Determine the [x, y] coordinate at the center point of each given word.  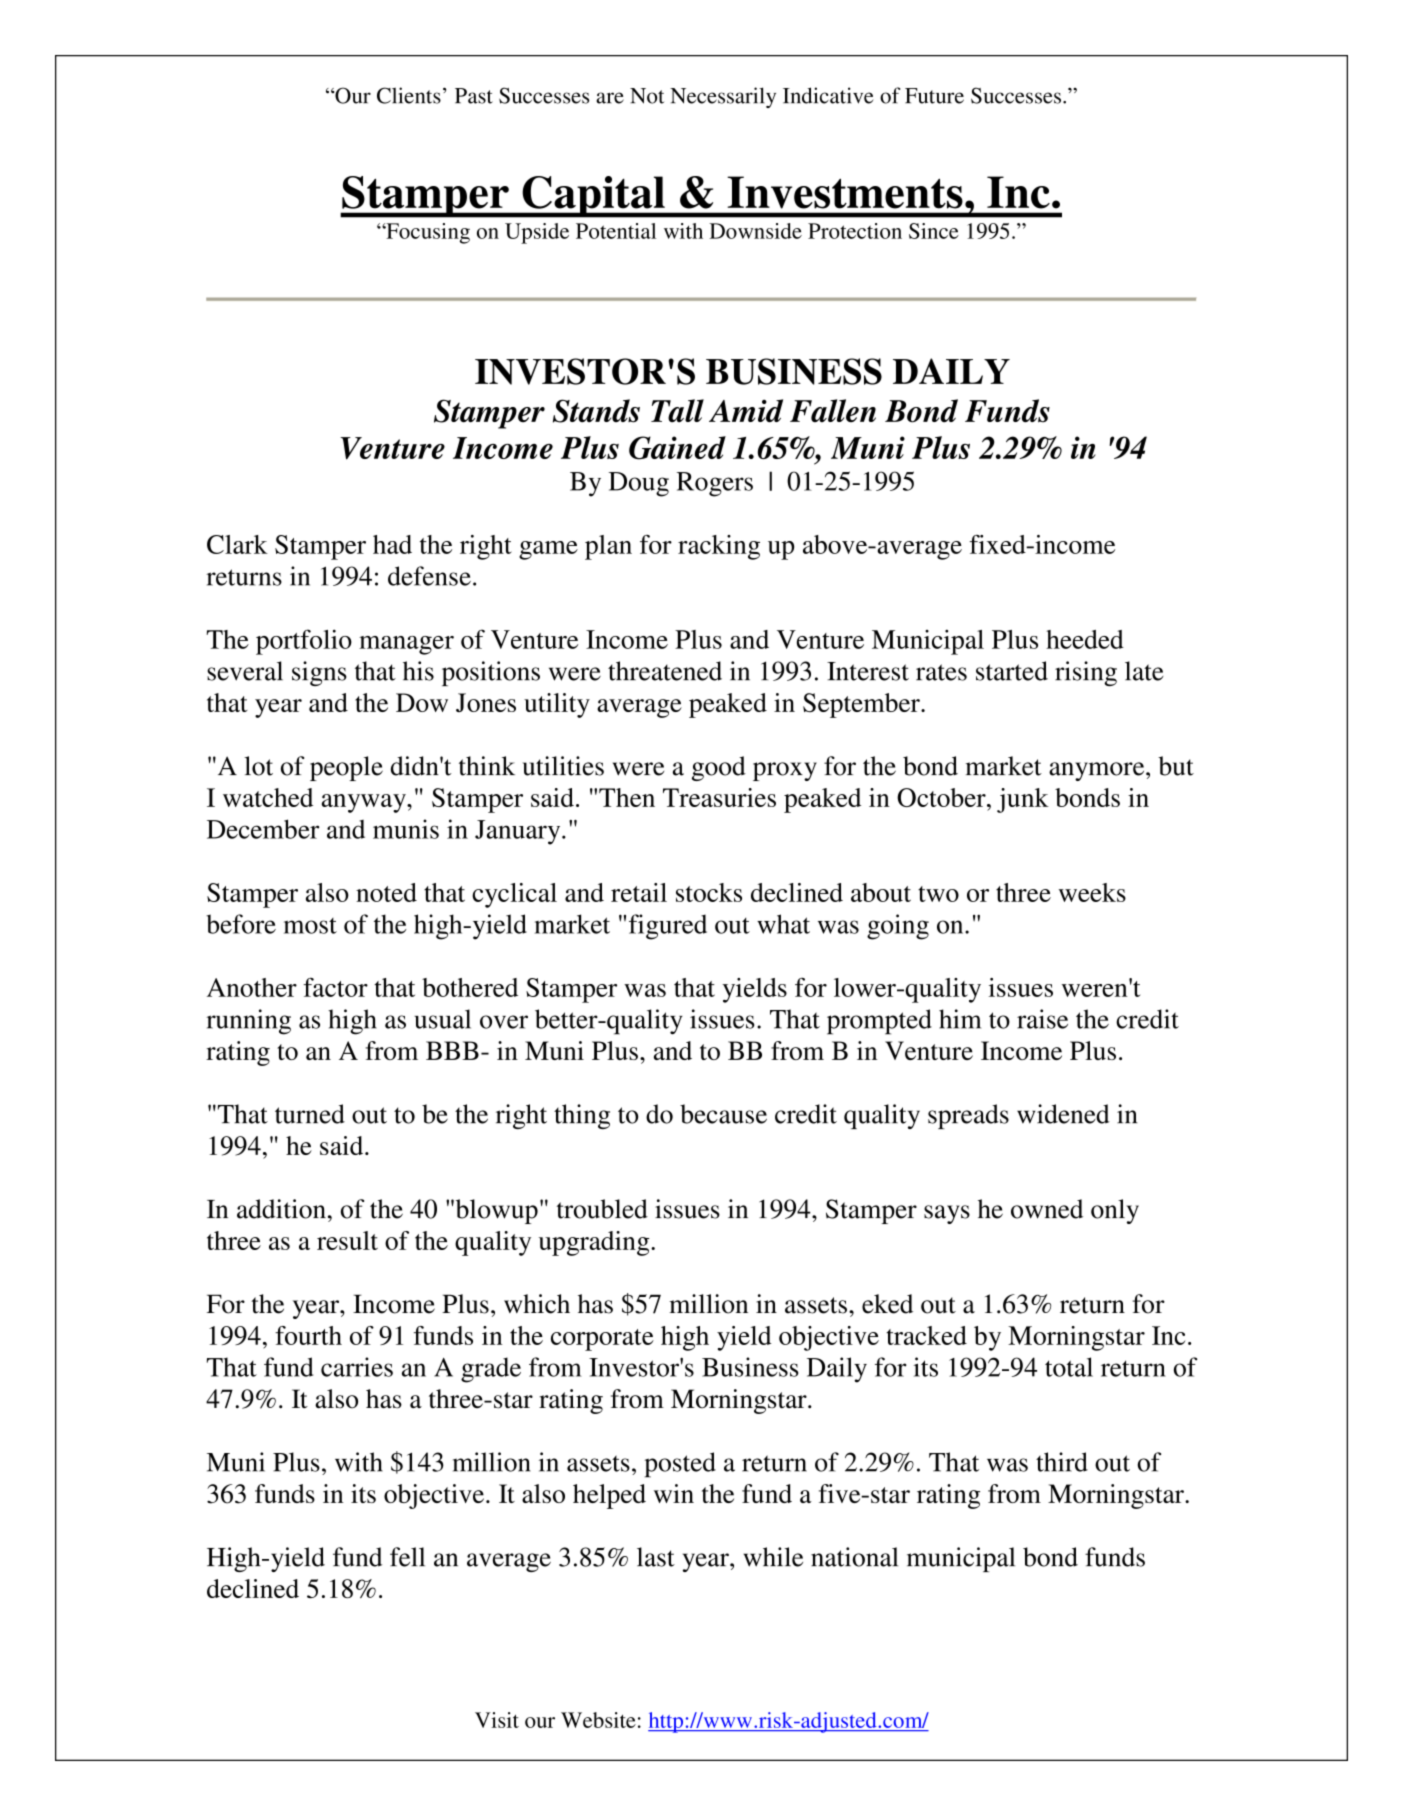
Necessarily [723, 97]
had [392, 544]
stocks [709, 892]
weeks [1092, 892]
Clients [409, 95]
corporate [602, 1340]
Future [934, 96]
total [1069, 1367]
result [347, 1240]
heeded [1085, 639]
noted [386, 892]
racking [719, 547]
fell [407, 1557]
